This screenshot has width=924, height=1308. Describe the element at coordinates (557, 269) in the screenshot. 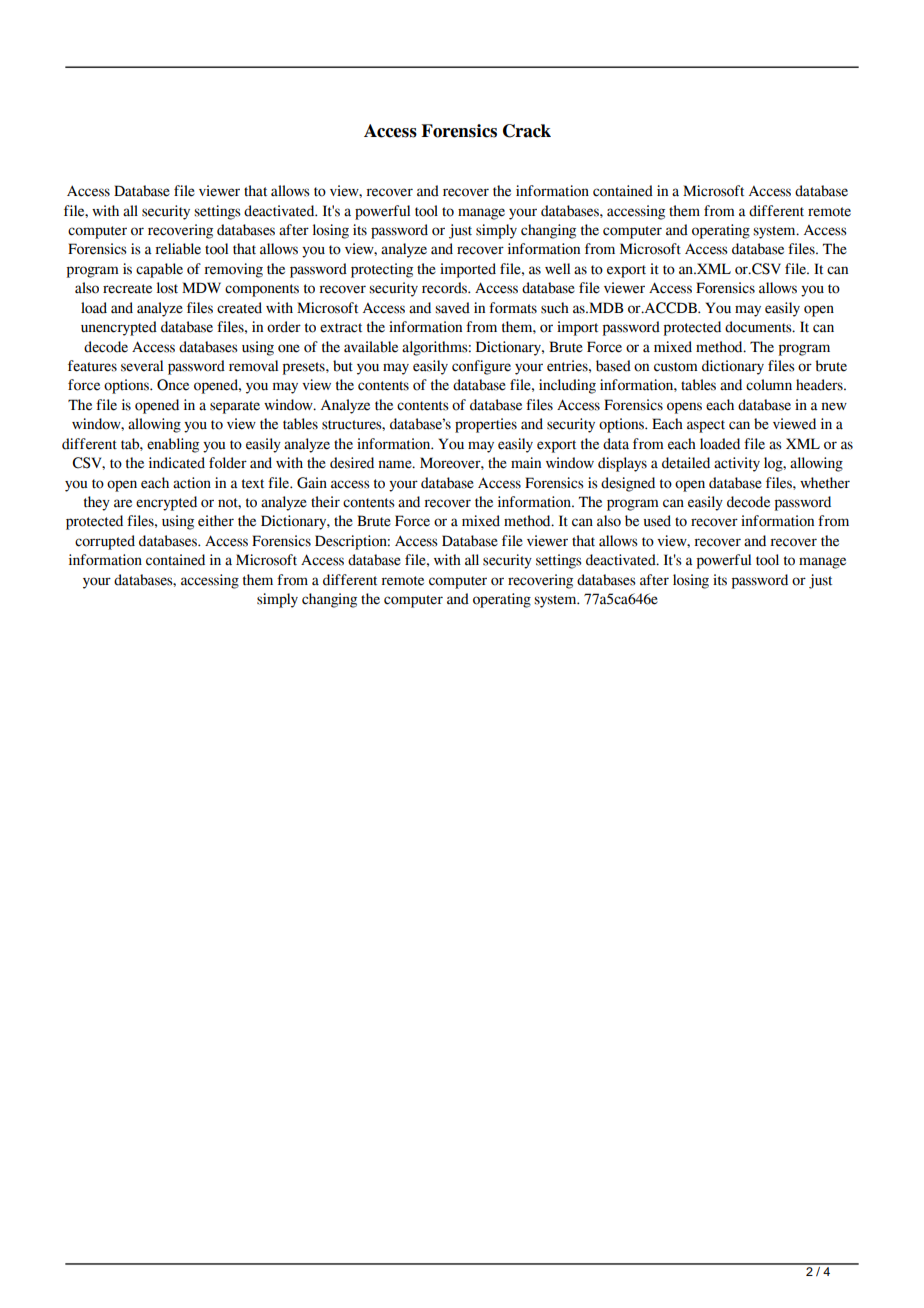

I see `well` at that location.
